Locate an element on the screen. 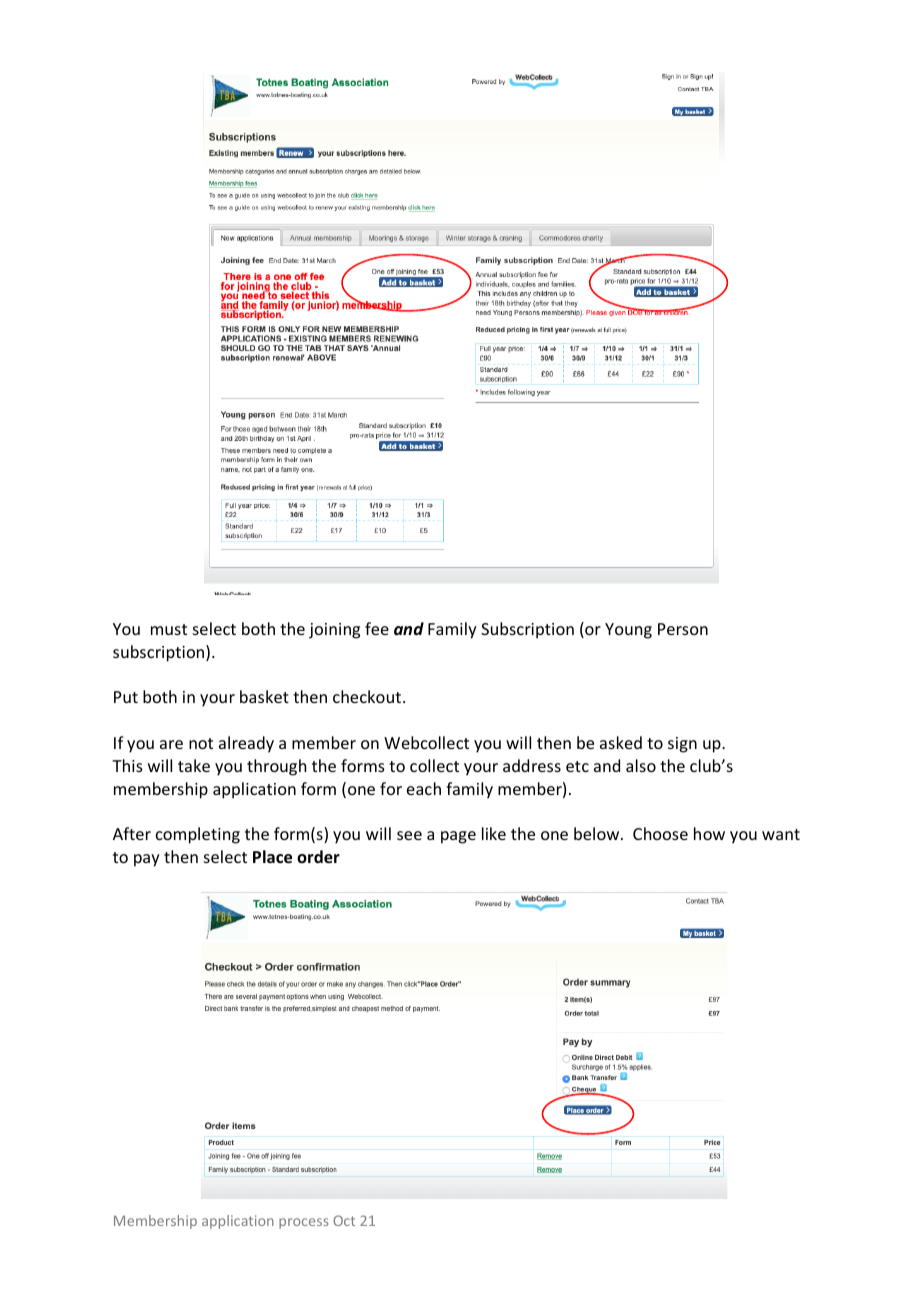 This screenshot has height=1308, width=924. pay is located at coordinates (147, 860).
